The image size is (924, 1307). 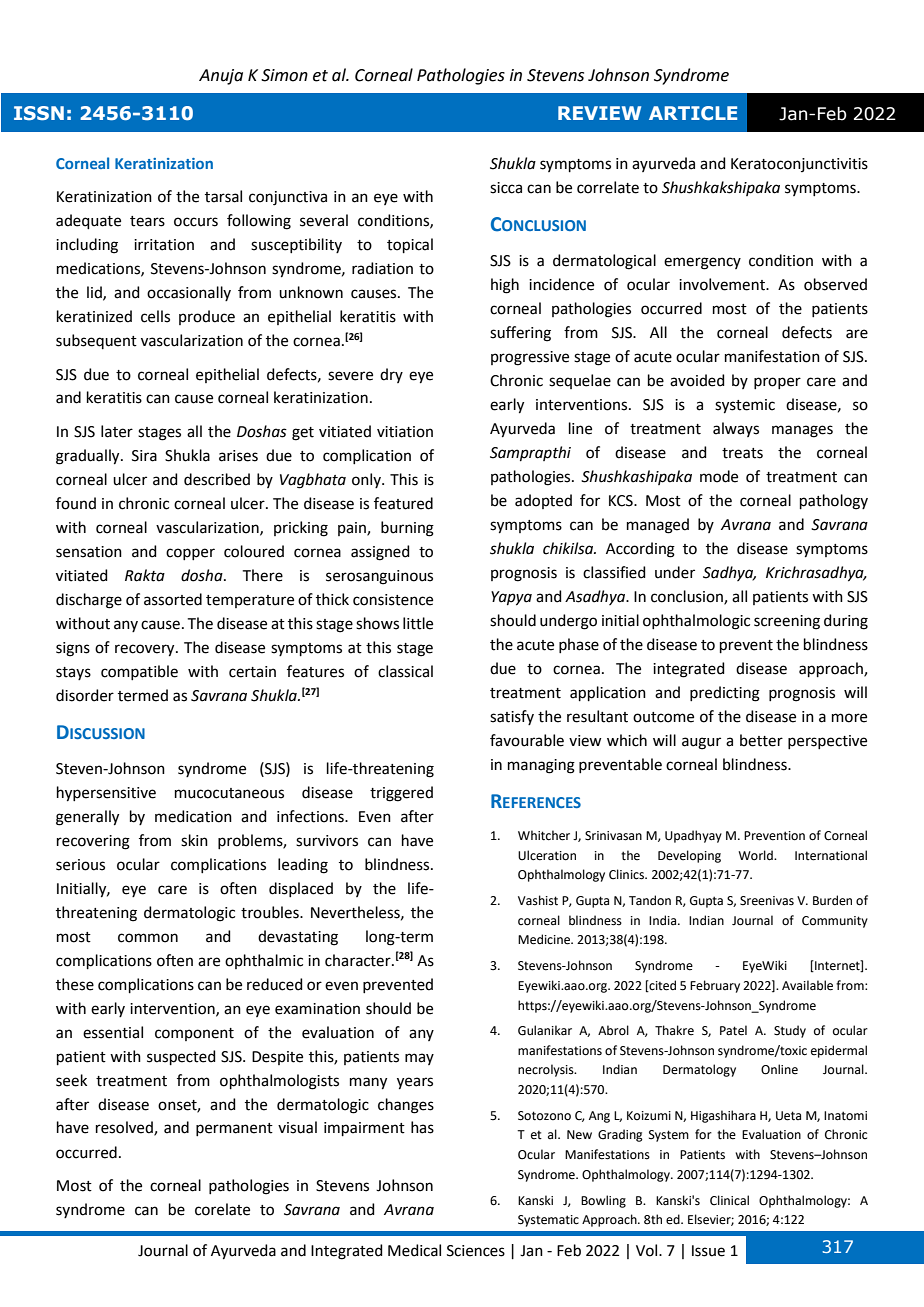 What do you see at coordinates (414, 1250) in the document?
I see `Medical` at bounding box center [414, 1250].
